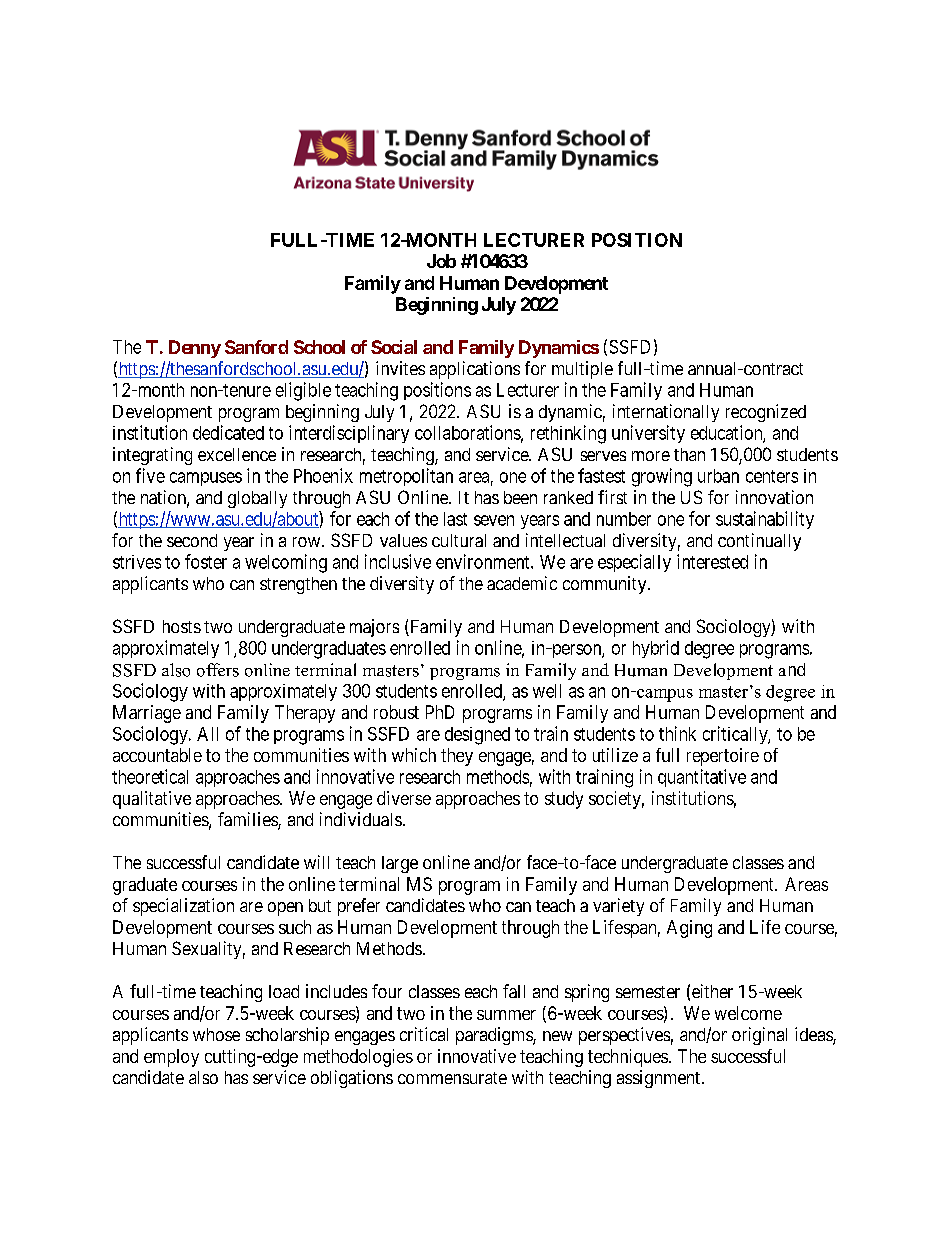  Describe the element at coordinates (656, 649) in the screenshot. I see `hybrid` at that location.
